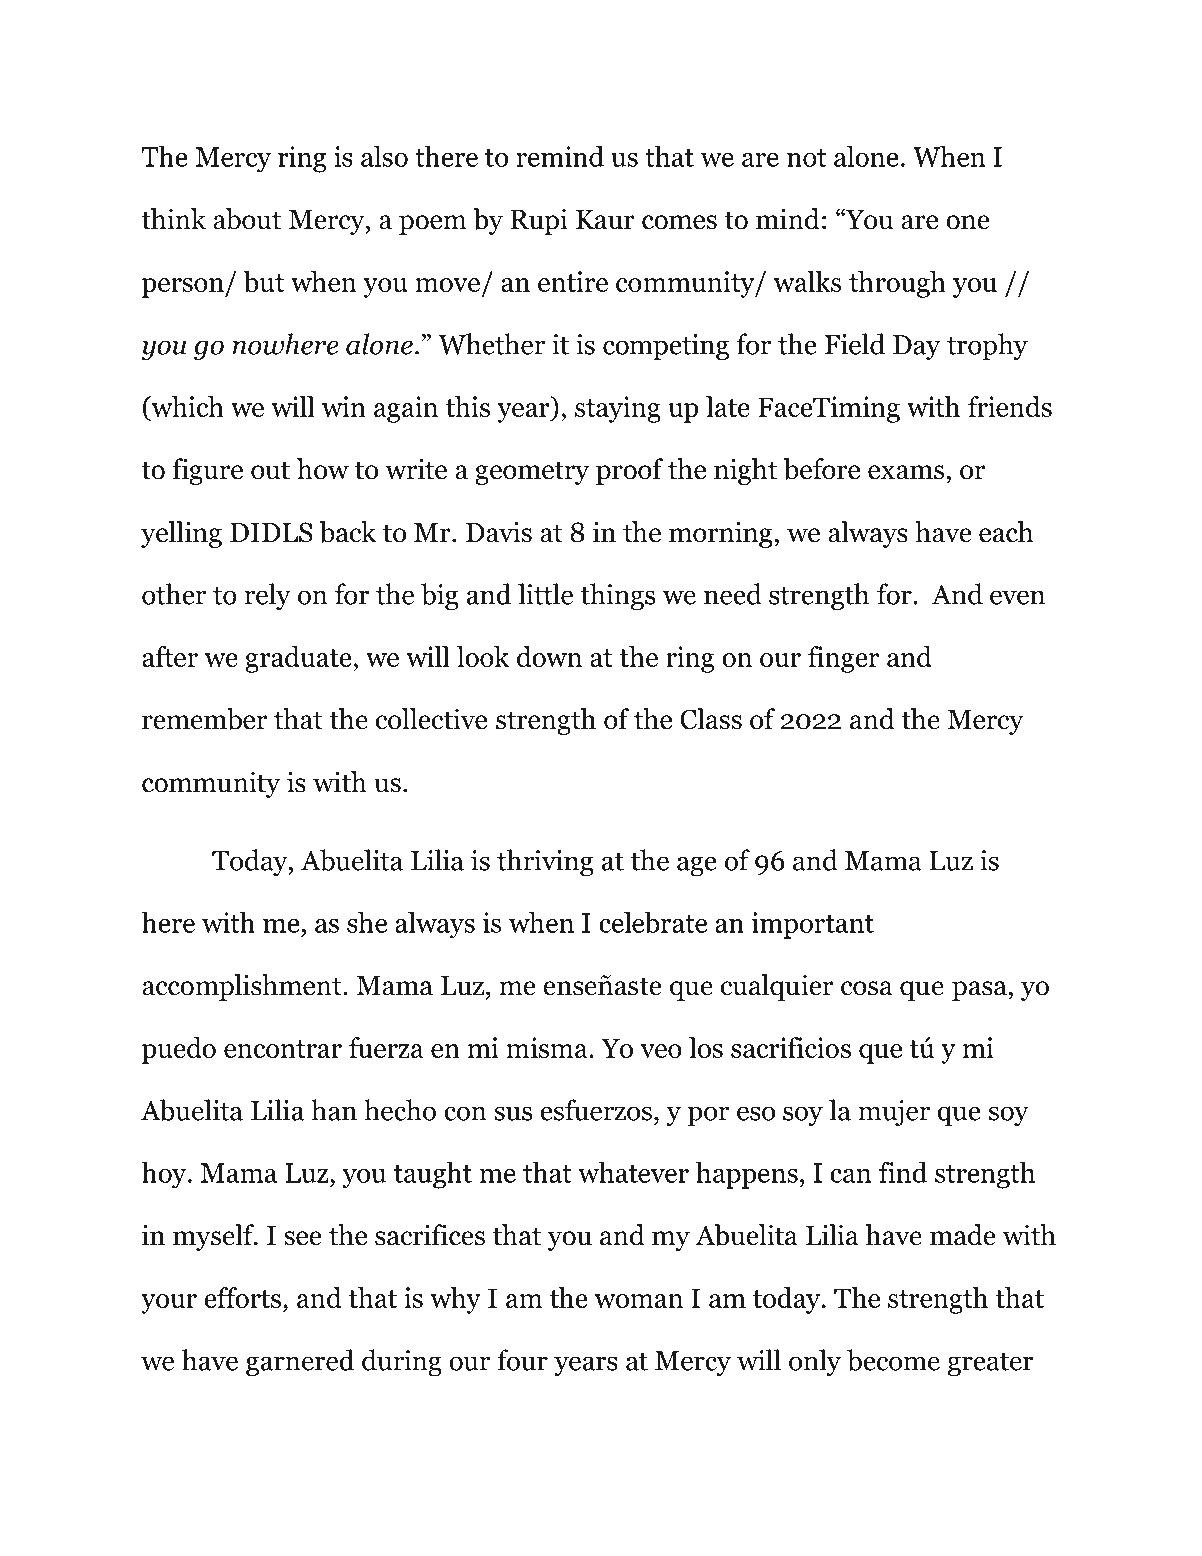 The height and width of the screenshot is (1556, 1202). Describe the element at coordinates (806, 158) in the screenshot. I see `not` at that location.
